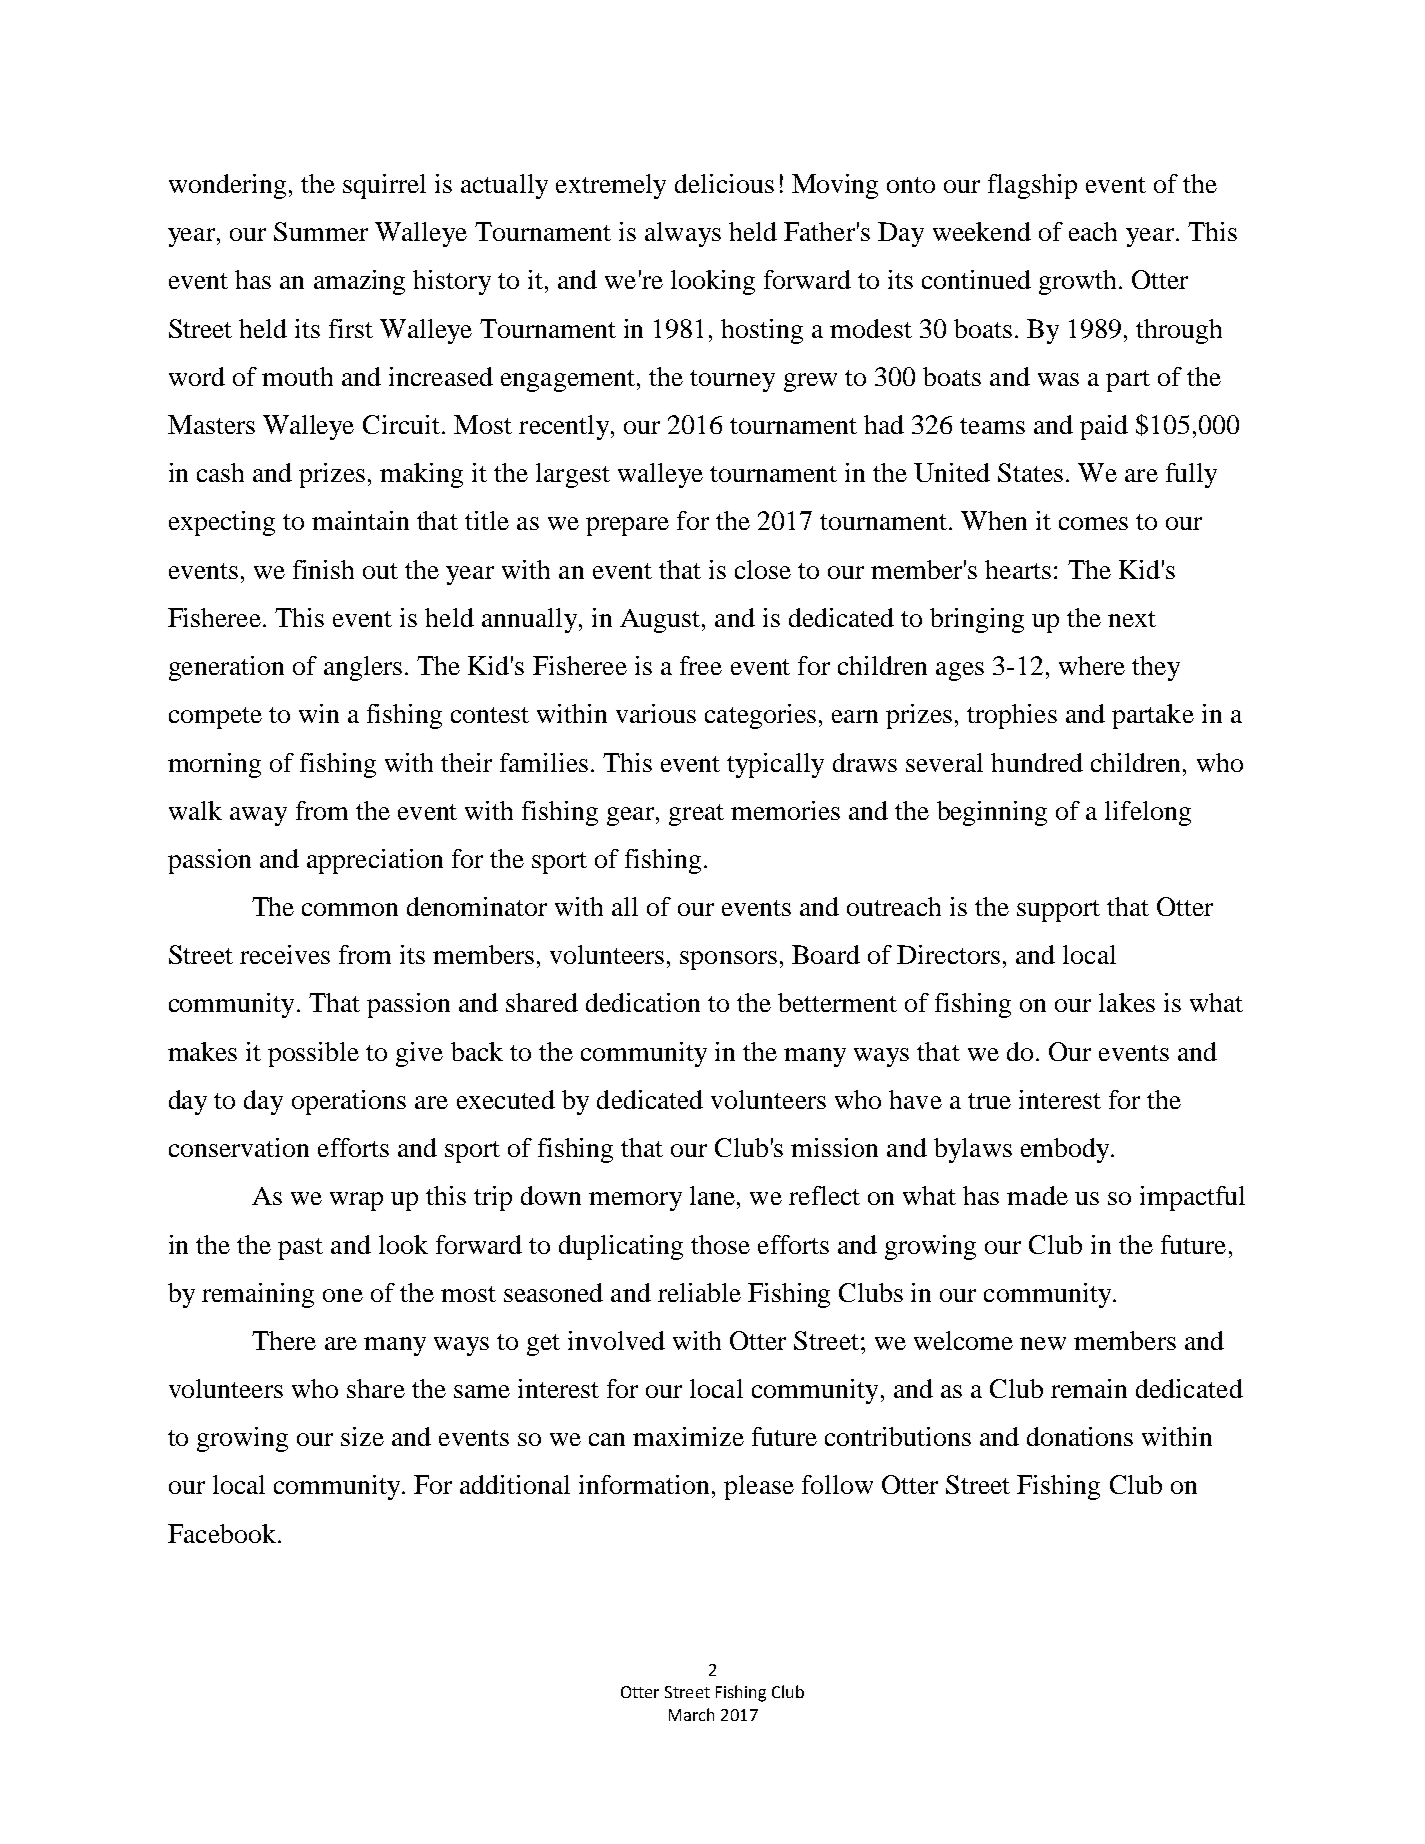 This screenshot has height=1844, width=1425. Describe the element at coordinates (1043, 1343) in the screenshot. I see `new` at that location.
